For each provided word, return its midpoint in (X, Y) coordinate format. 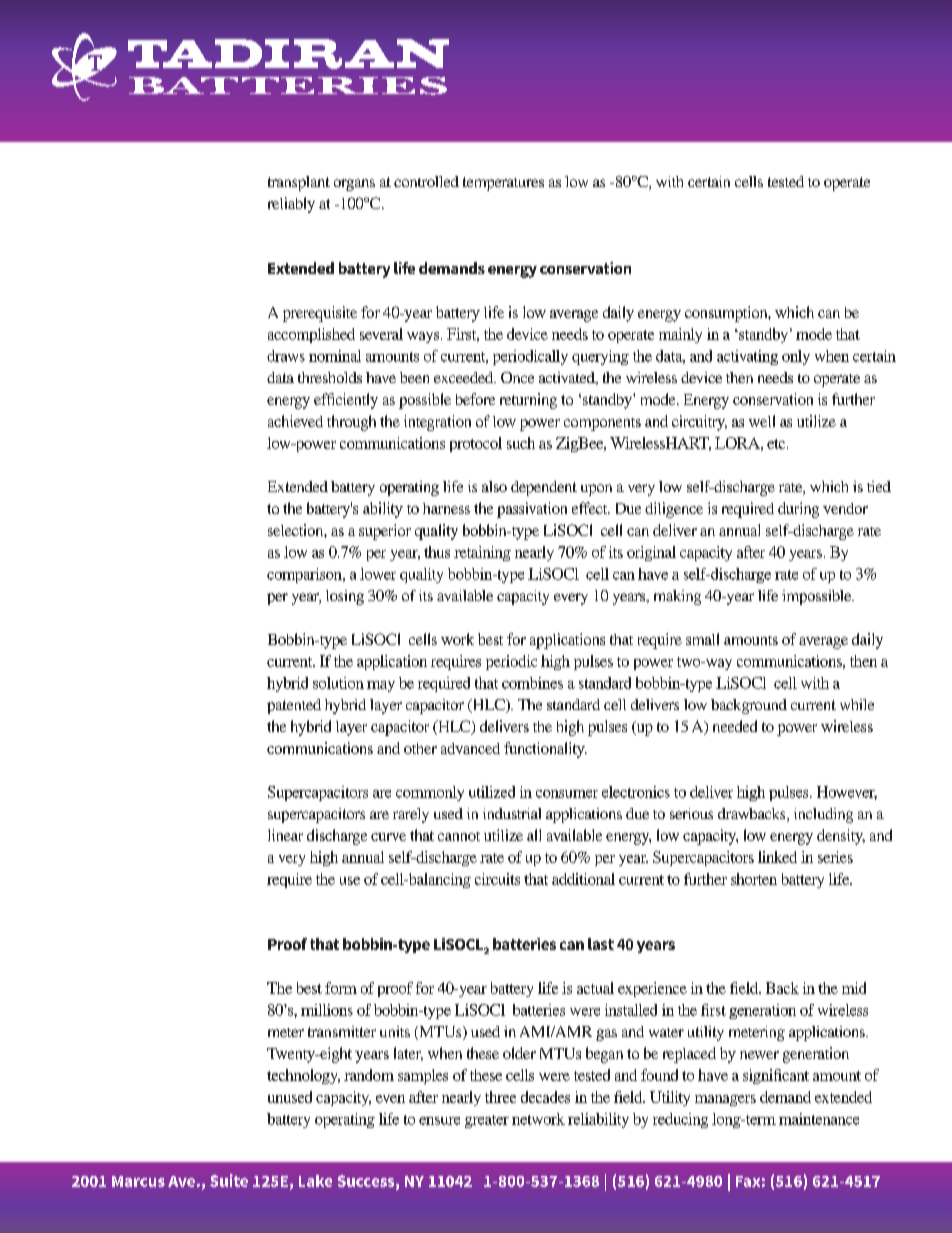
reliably (291, 205)
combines (532, 683)
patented (294, 706)
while (857, 704)
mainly (680, 335)
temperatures (503, 184)
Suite (229, 1180)
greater (487, 1121)
